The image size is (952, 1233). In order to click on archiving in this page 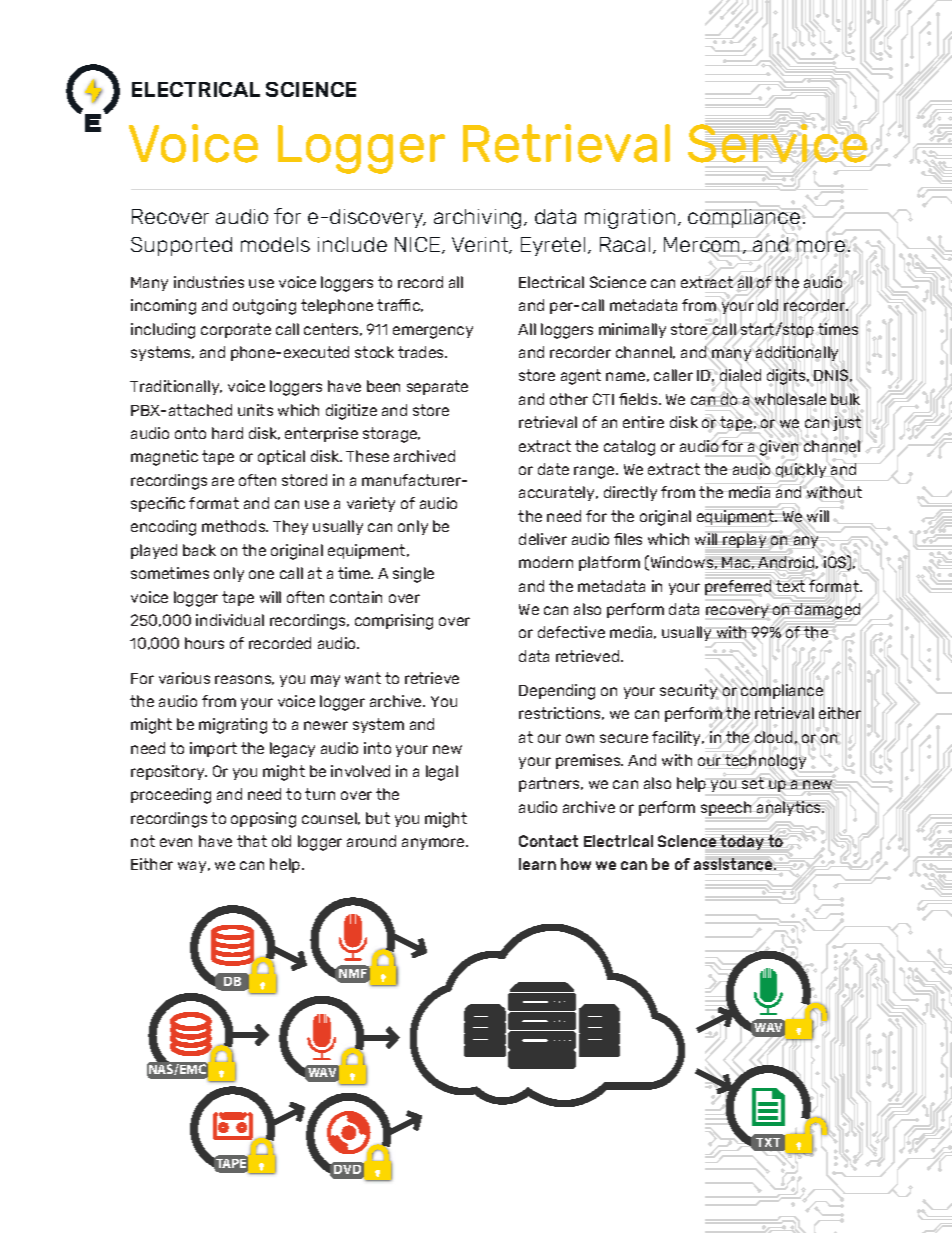, I will do `click(477, 219)`.
